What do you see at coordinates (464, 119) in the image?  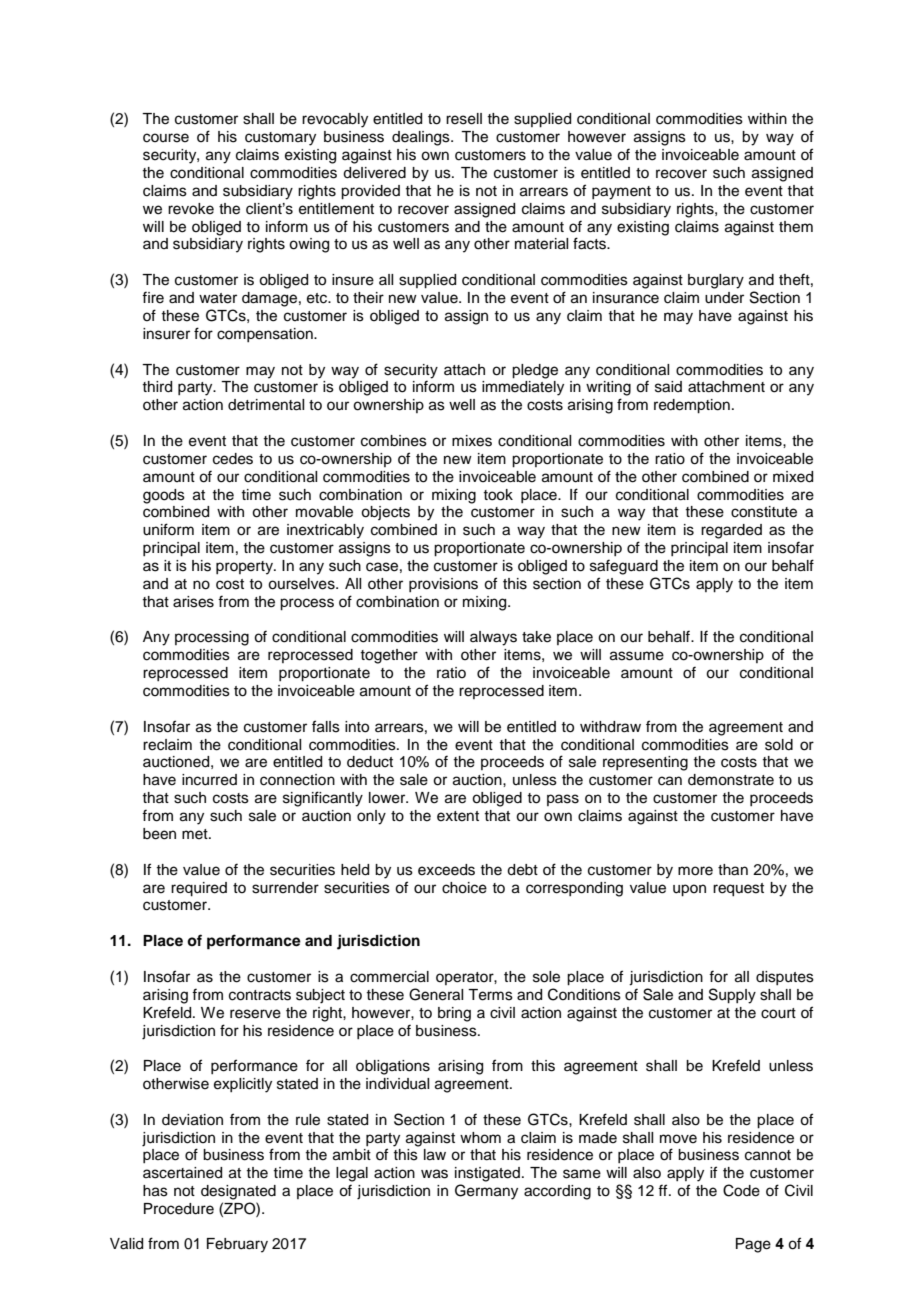 I see `resell` at bounding box center [464, 119].
